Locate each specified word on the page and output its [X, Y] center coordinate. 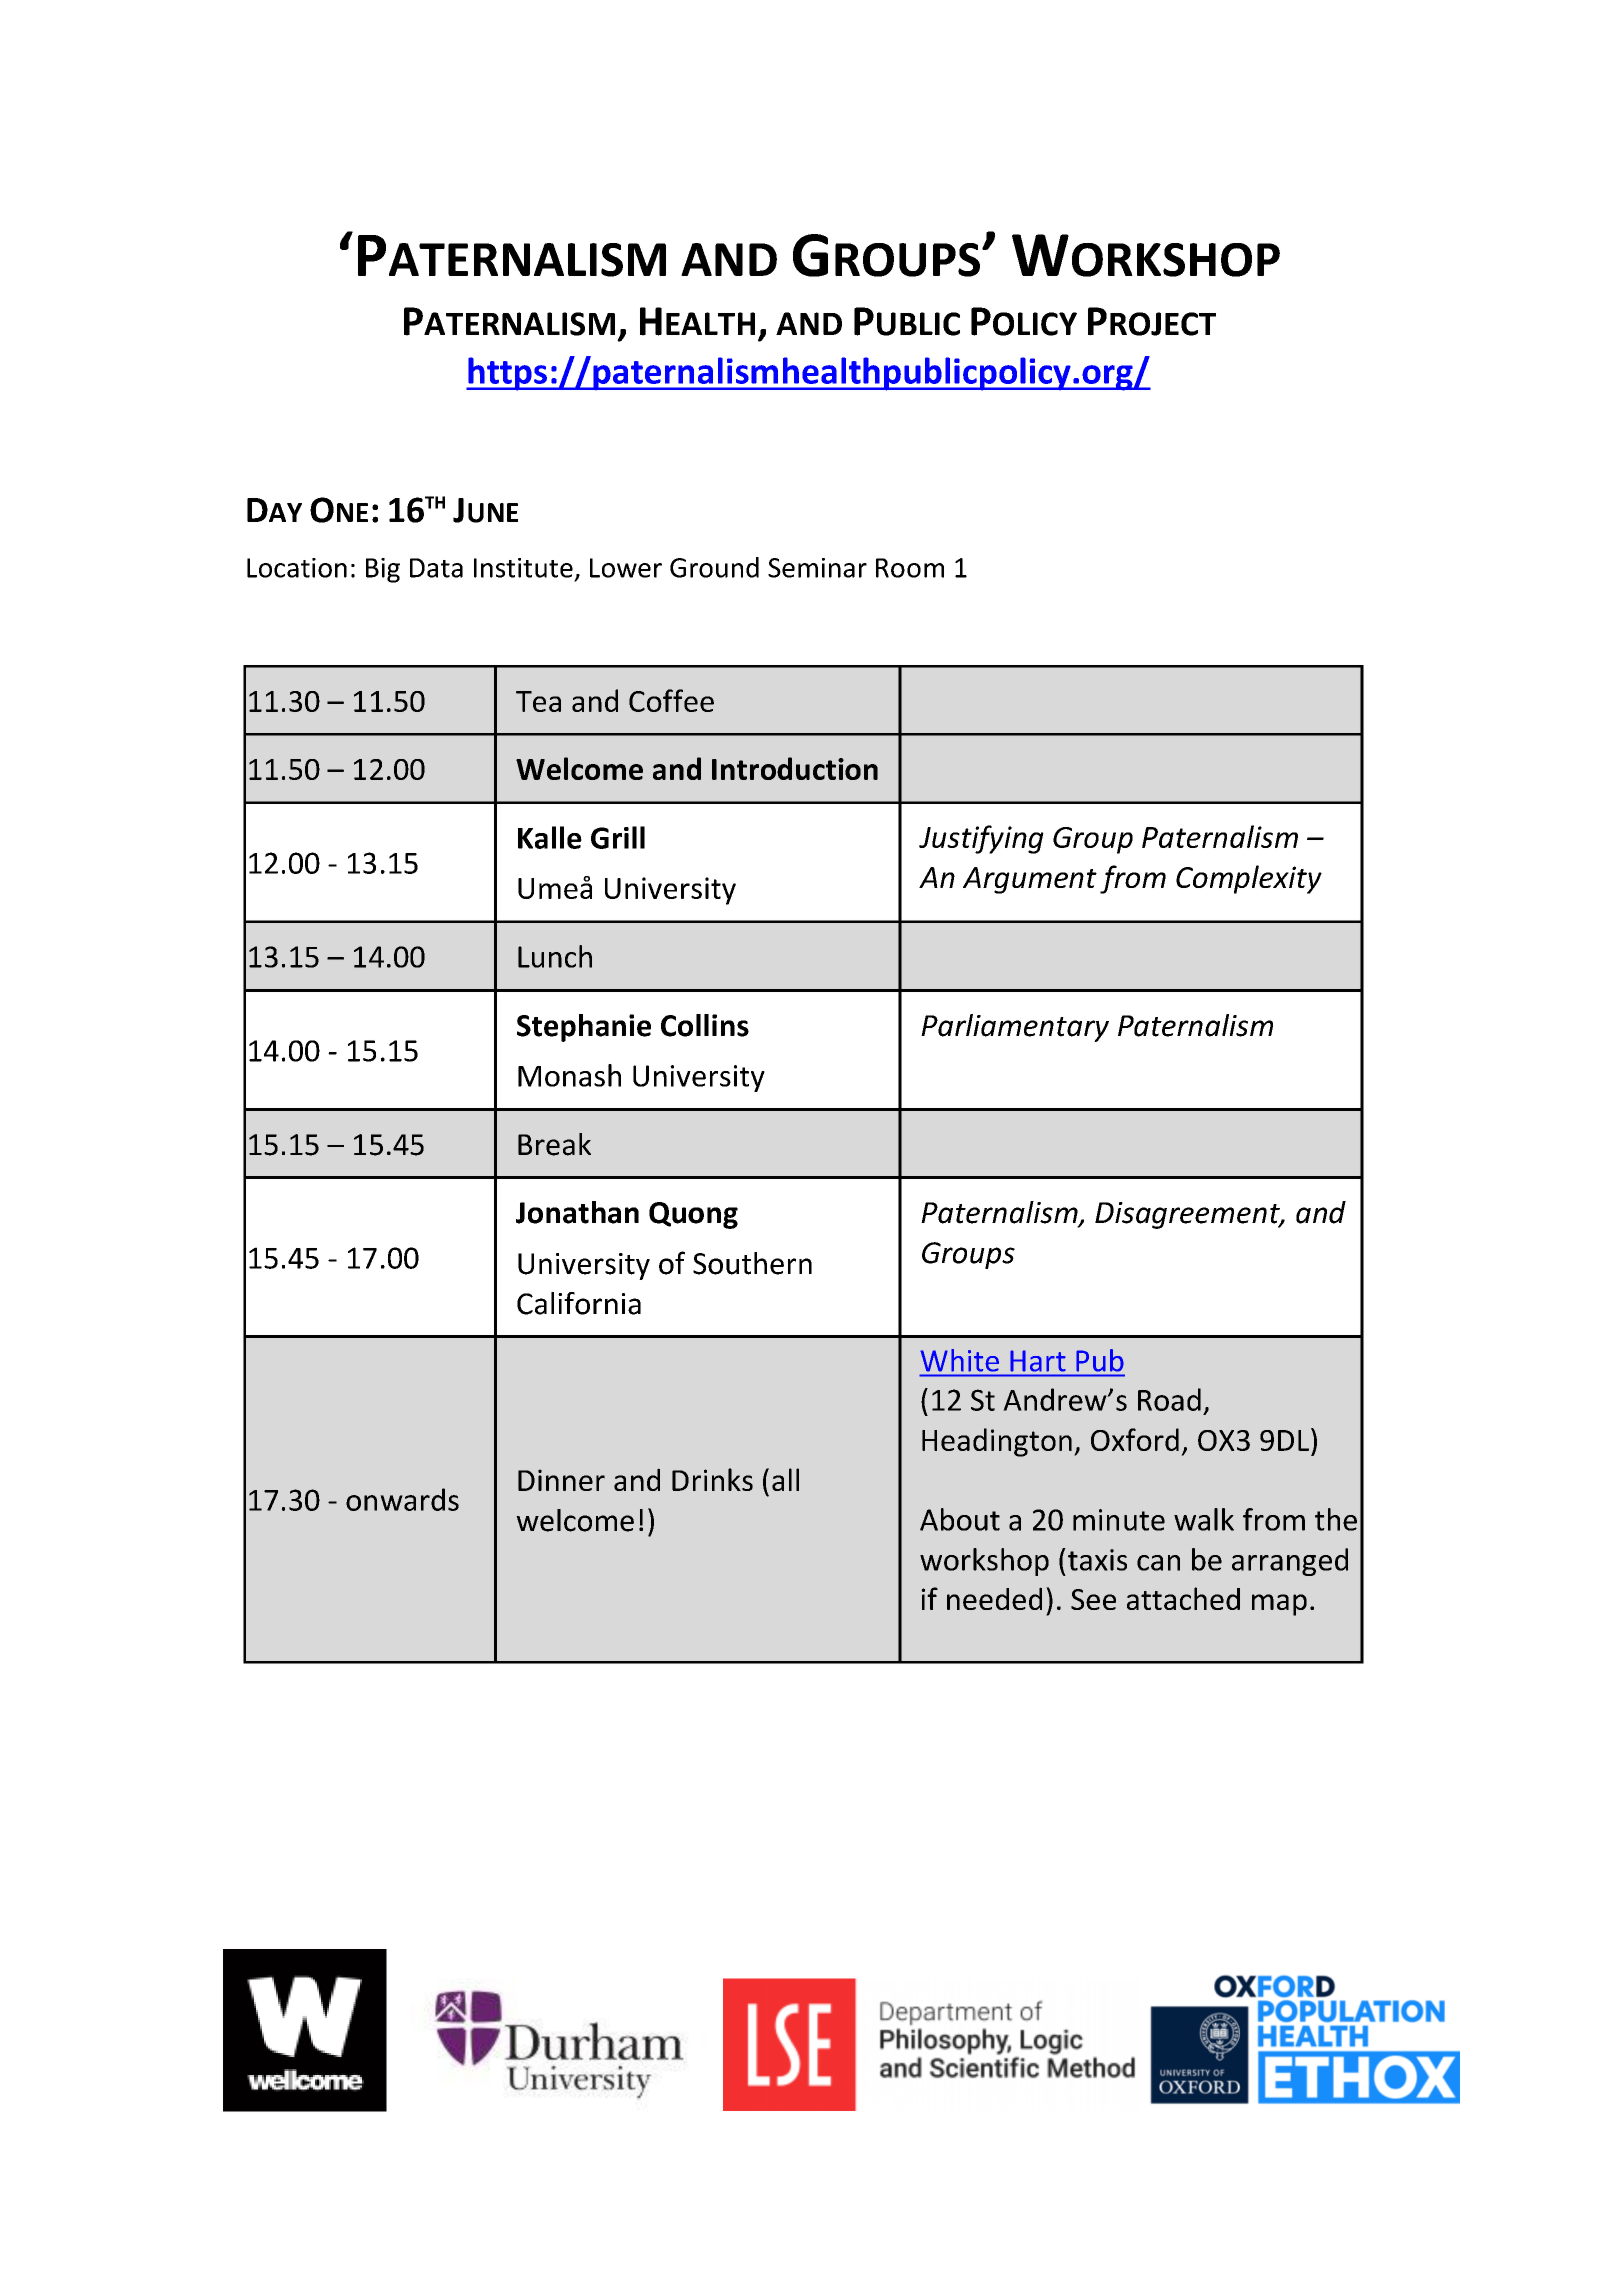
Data [436, 568]
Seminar [817, 568]
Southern [752, 1263]
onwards [402, 1499]
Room [910, 568]
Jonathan [577, 1212]
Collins [705, 1025]
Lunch [555, 956]
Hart [1038, 1361]
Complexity [1249, 879]
